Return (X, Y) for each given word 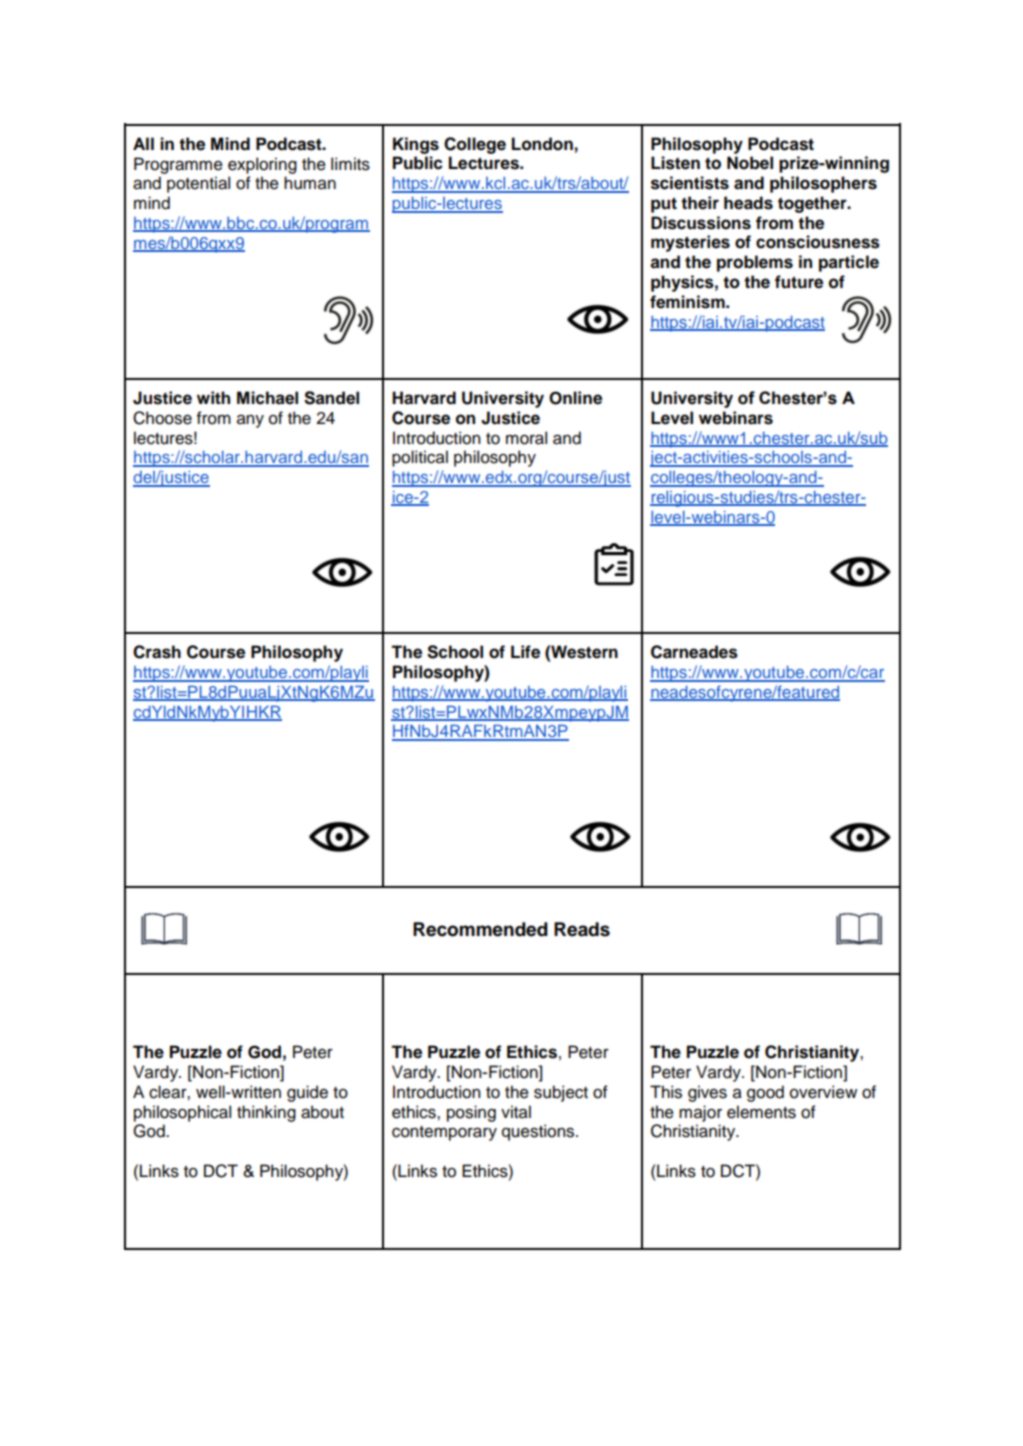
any (250, 421)
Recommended (480, 929)
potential (198, 184)
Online (575, 398)
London (542, 144)
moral (526, 438)
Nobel (750, 163)
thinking (266, 1113)
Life (525, 652)
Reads (582, 929)
